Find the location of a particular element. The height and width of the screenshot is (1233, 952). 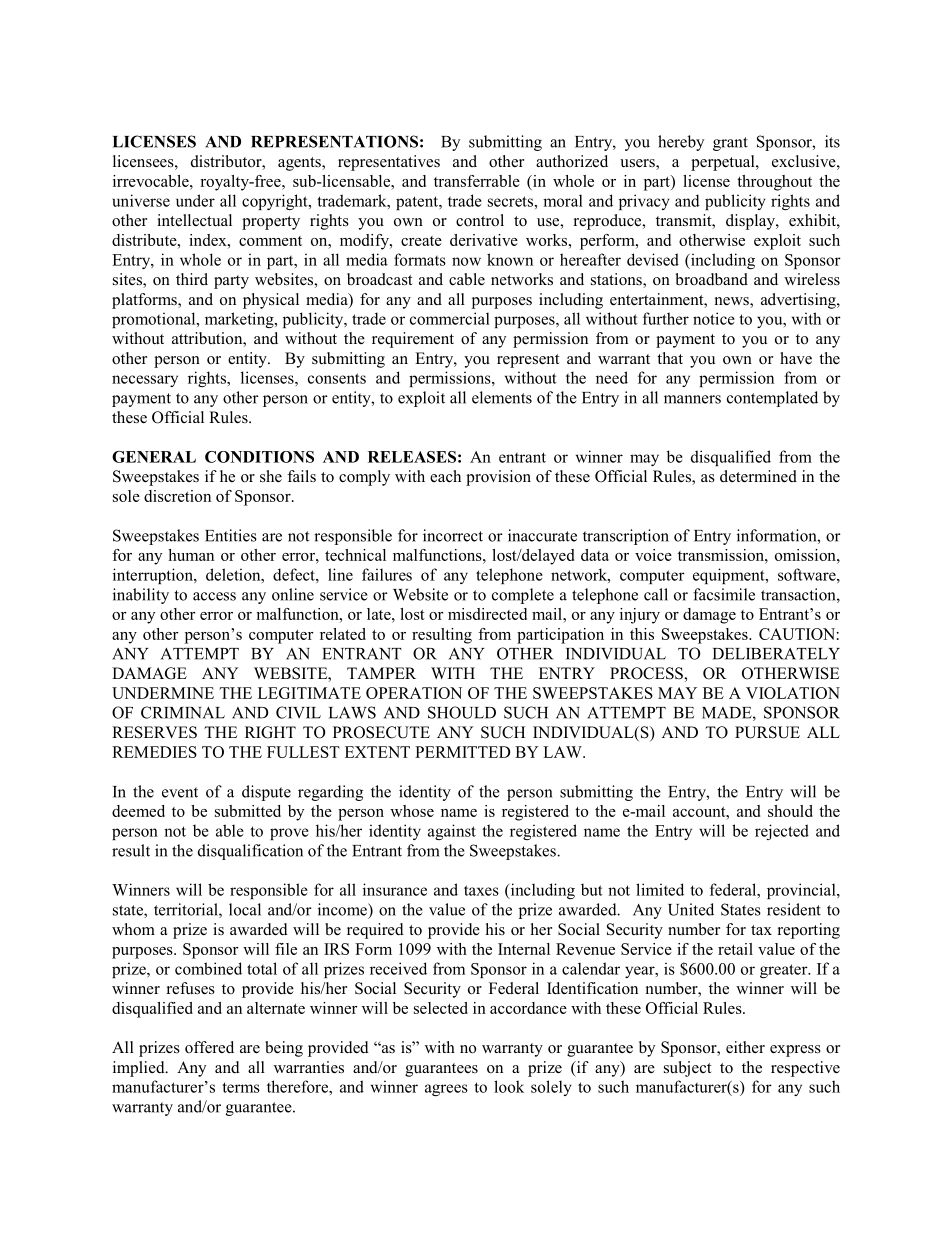

rejected is located at coordinates (782, 832).
